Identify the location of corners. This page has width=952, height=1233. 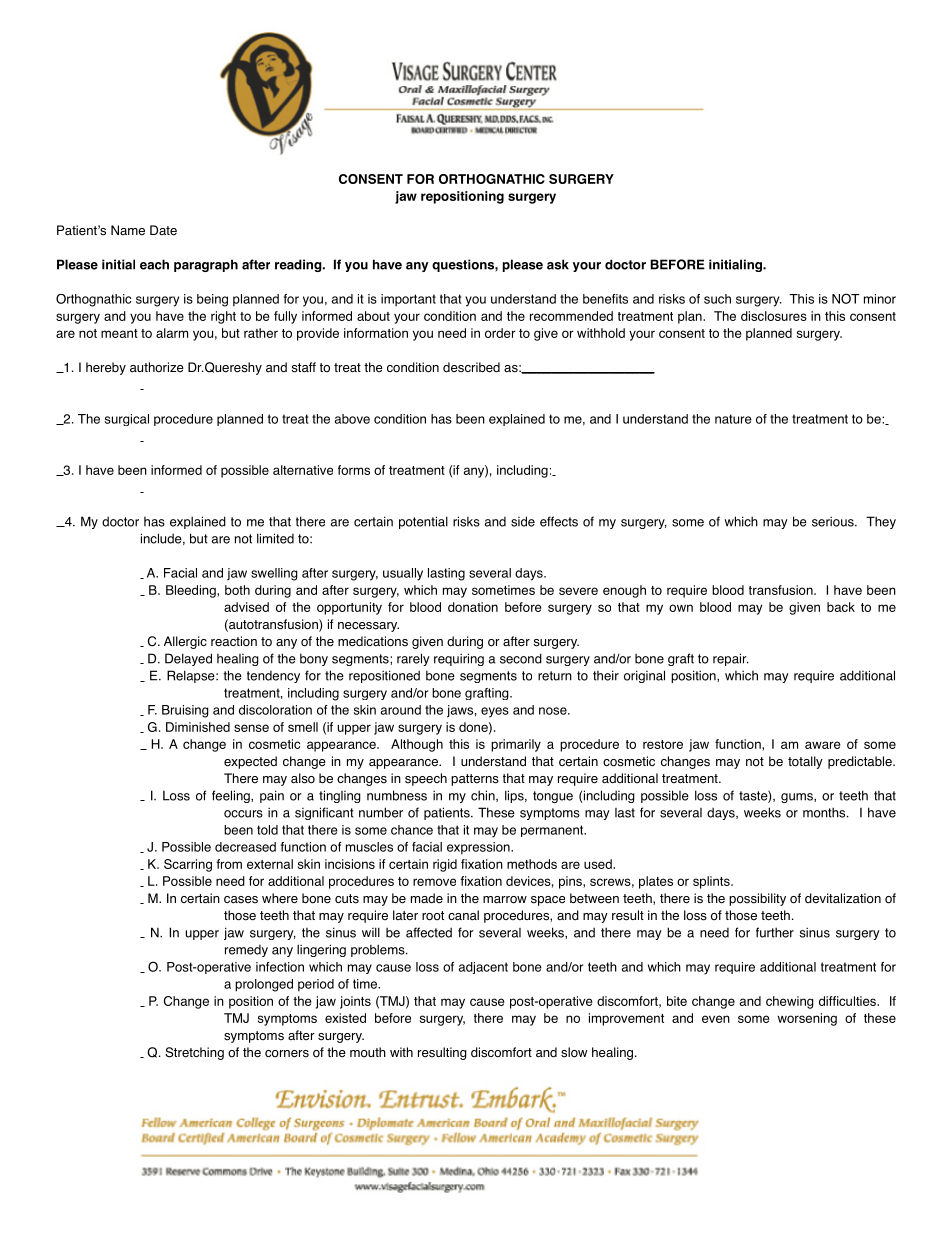
(287, 1054).
